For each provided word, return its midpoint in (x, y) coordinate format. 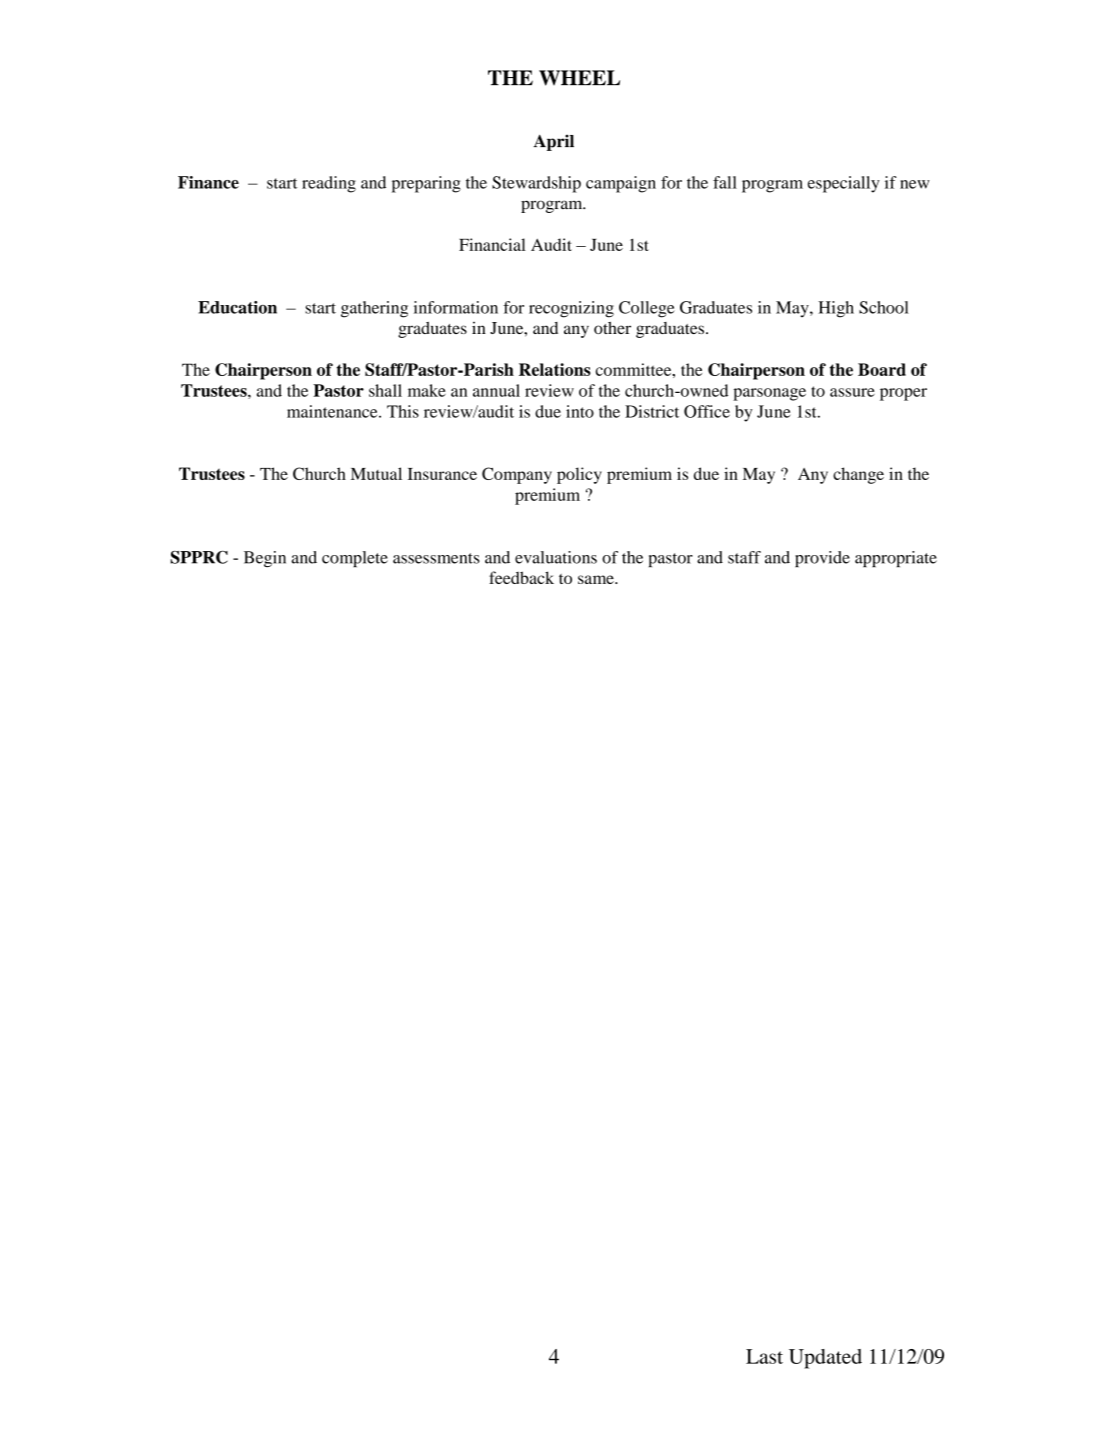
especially (844, 184)
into (580, 411)
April (553, 142)
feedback (521, 577)
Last (764, 1356)
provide (822, 559)
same (597, 579)
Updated (825, 1359)
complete (355, 559)
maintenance (333, 411)
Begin (265, 559)
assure (852, 392)
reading (329, 184)
